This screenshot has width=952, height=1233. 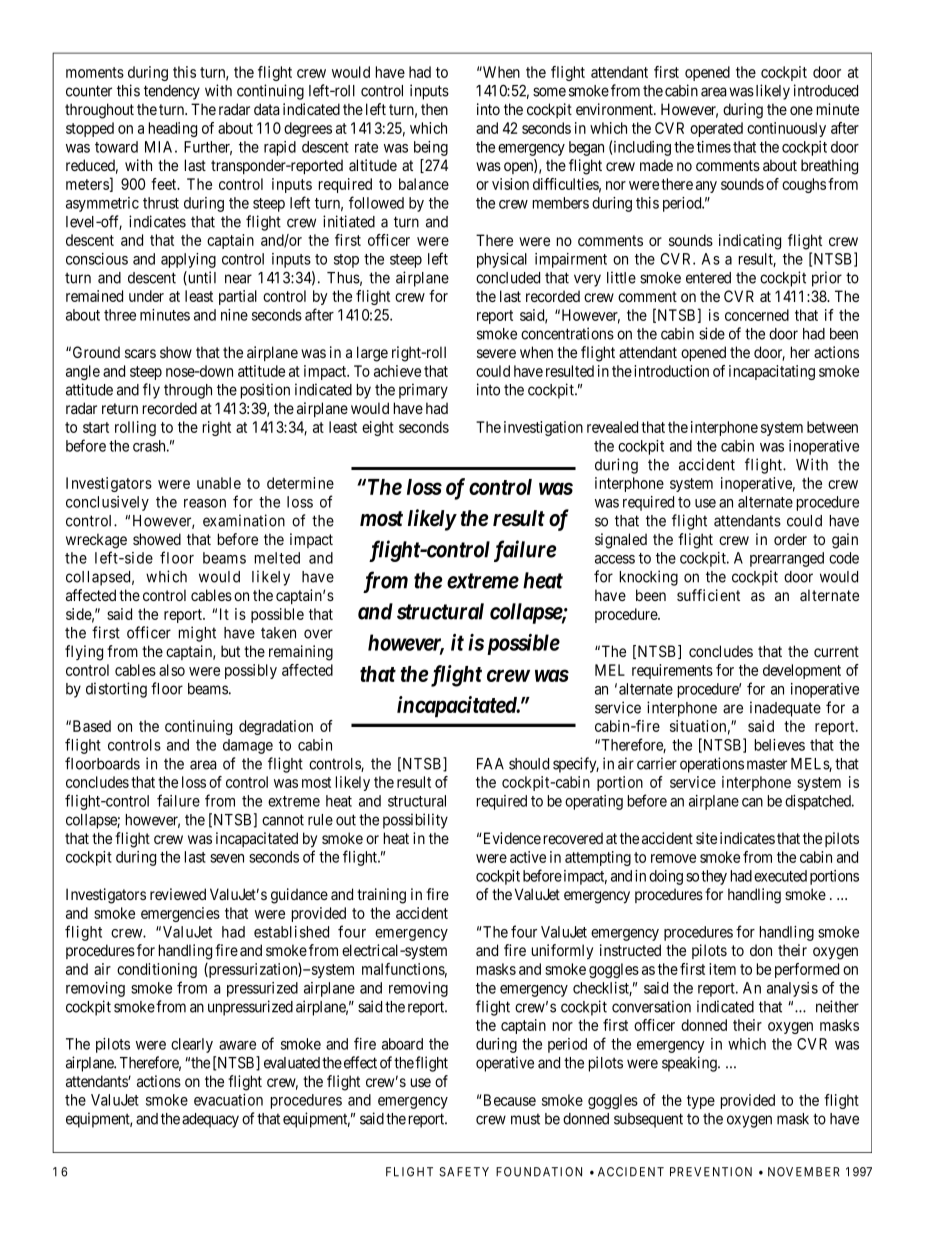 I want to click on adequacy, so click(x=210, y=1120).
